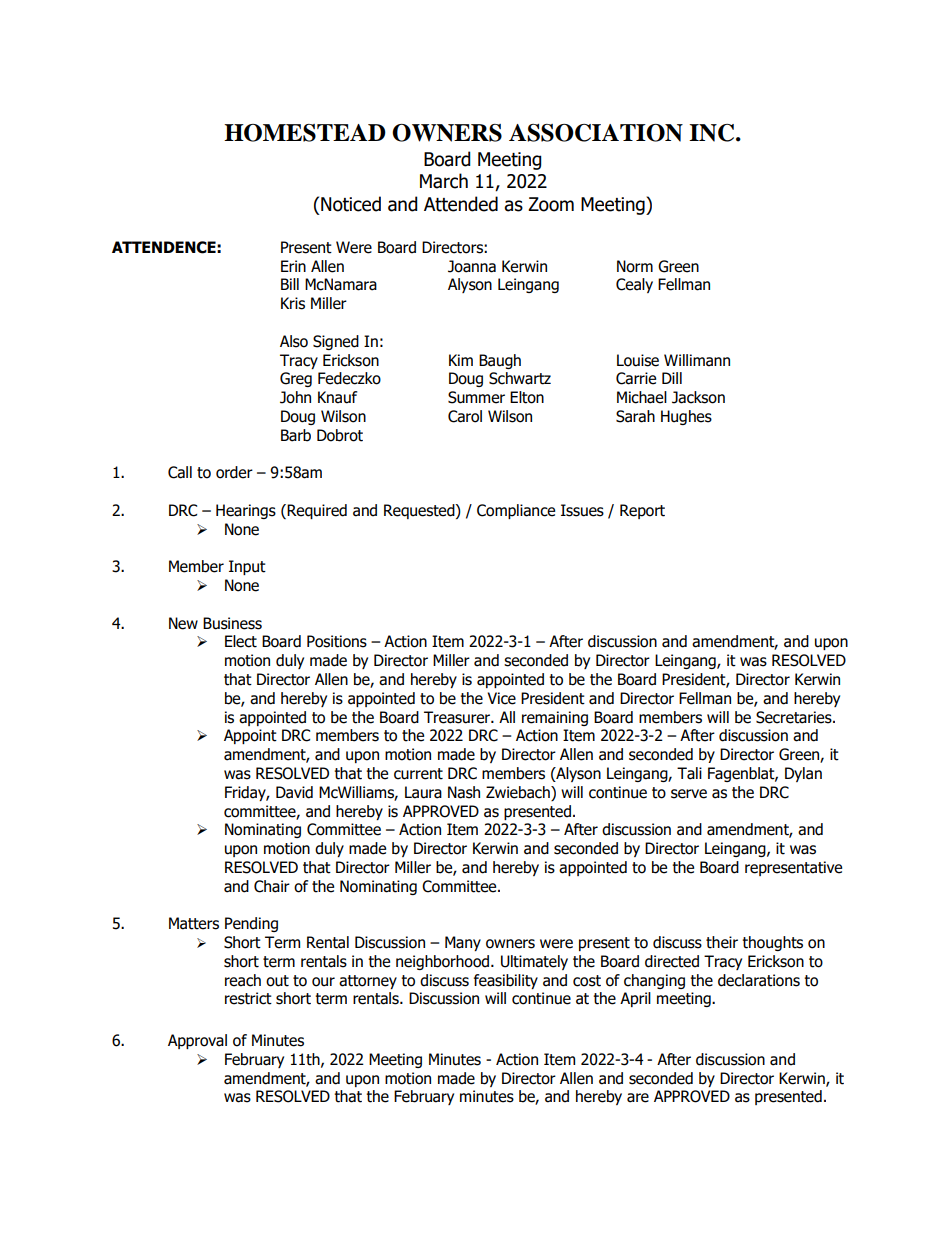 Image resolution: width=952 pixels, height=1233 pixels. I want to click on Compliance, so click(516, 511).
